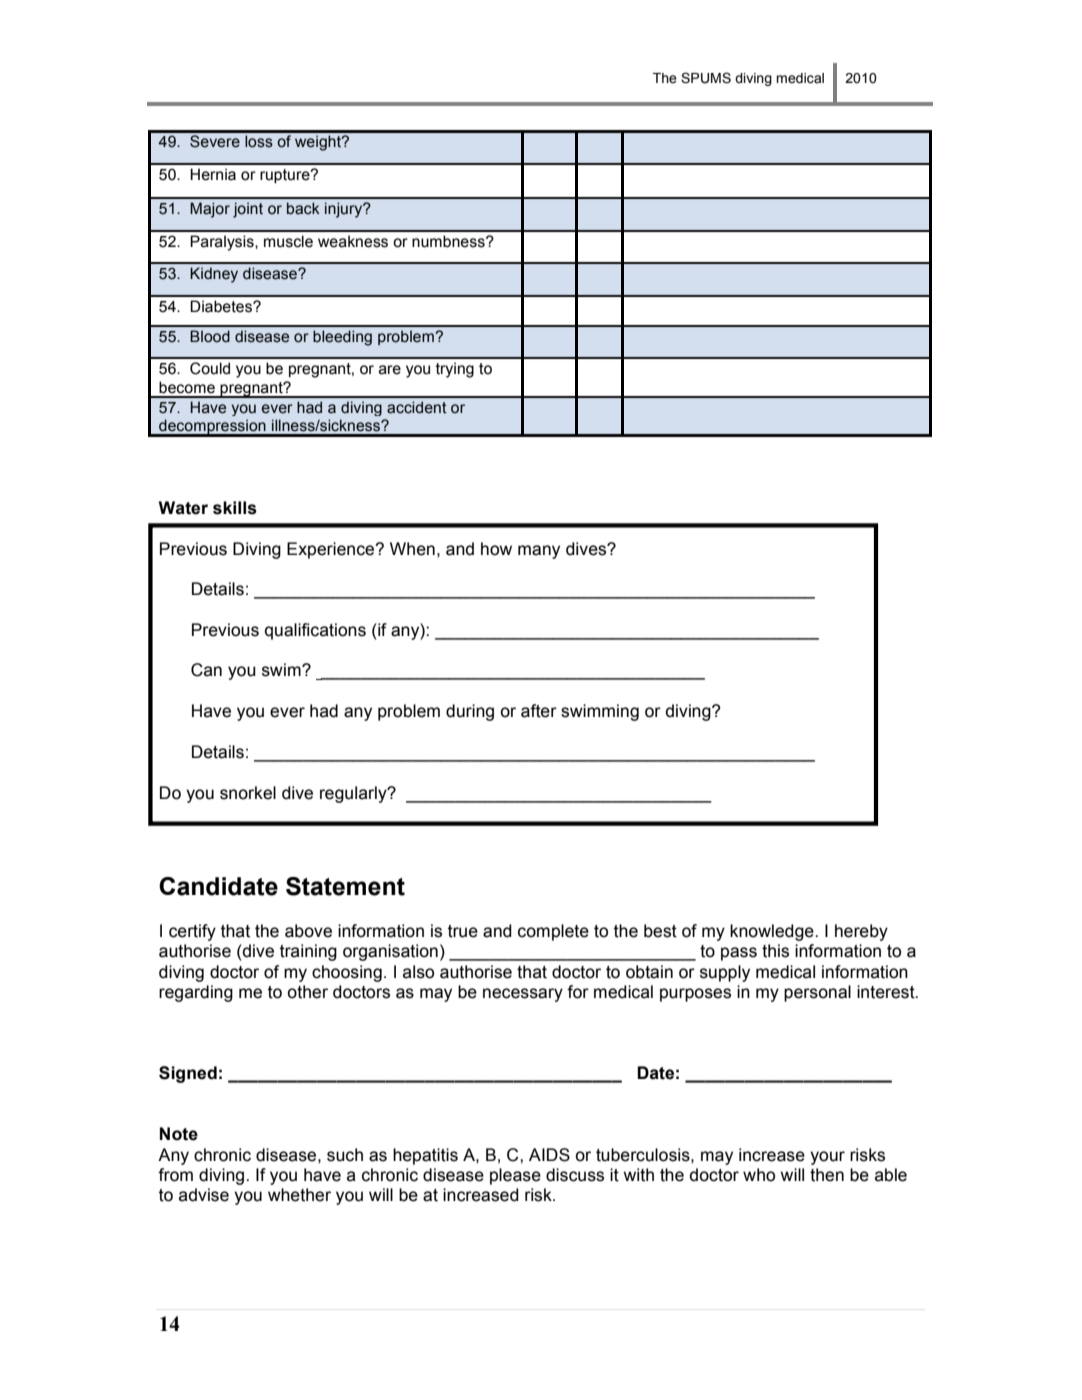 The image size is (1082, 1400). What do you see at coordinates (353, 241) in the screenshot?
I see `weakness` at bounding box center [353, 241].
